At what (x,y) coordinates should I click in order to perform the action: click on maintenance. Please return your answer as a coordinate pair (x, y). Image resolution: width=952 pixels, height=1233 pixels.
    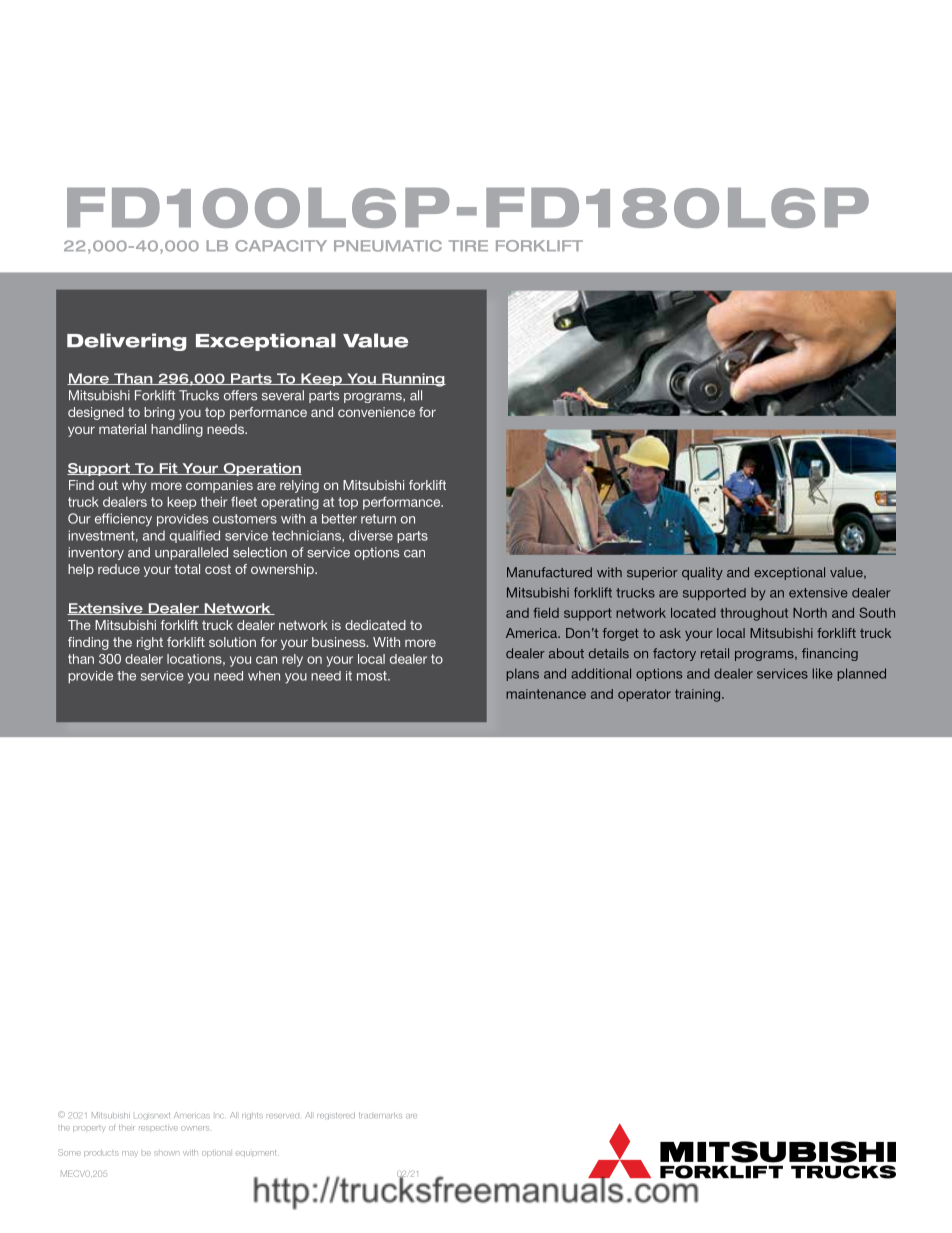
    Looking at the image, I should click on (546, 694).
